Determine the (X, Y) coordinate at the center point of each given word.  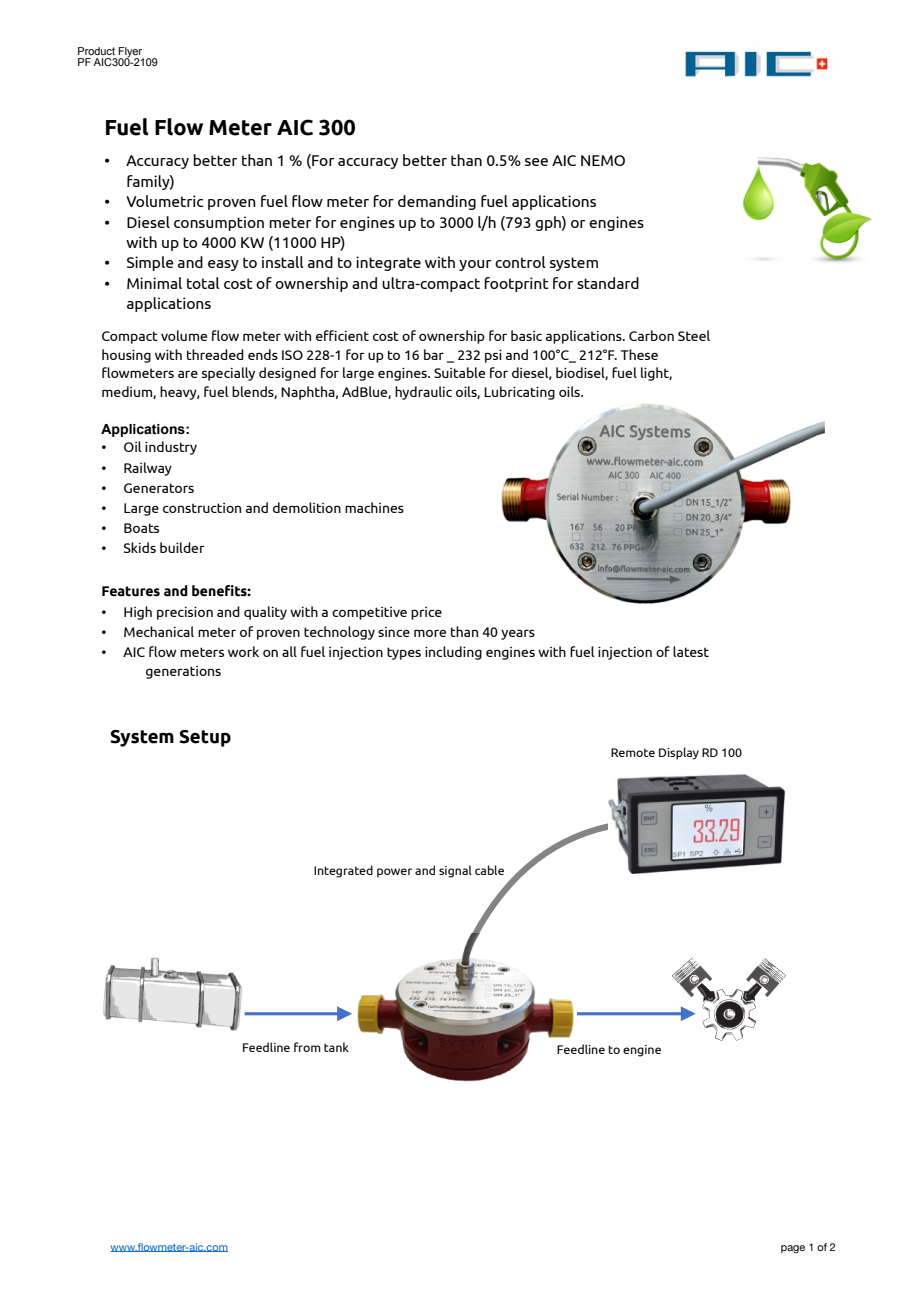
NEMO (603, 160)
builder (182, 547)
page (793, 1249)
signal (455, 871)
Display (679, 753)
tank (336, 1047)
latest (691, 651)
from (307, 1047)
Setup (205, 738)
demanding (437, 202)
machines (374, 507)
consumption (219, 223)
